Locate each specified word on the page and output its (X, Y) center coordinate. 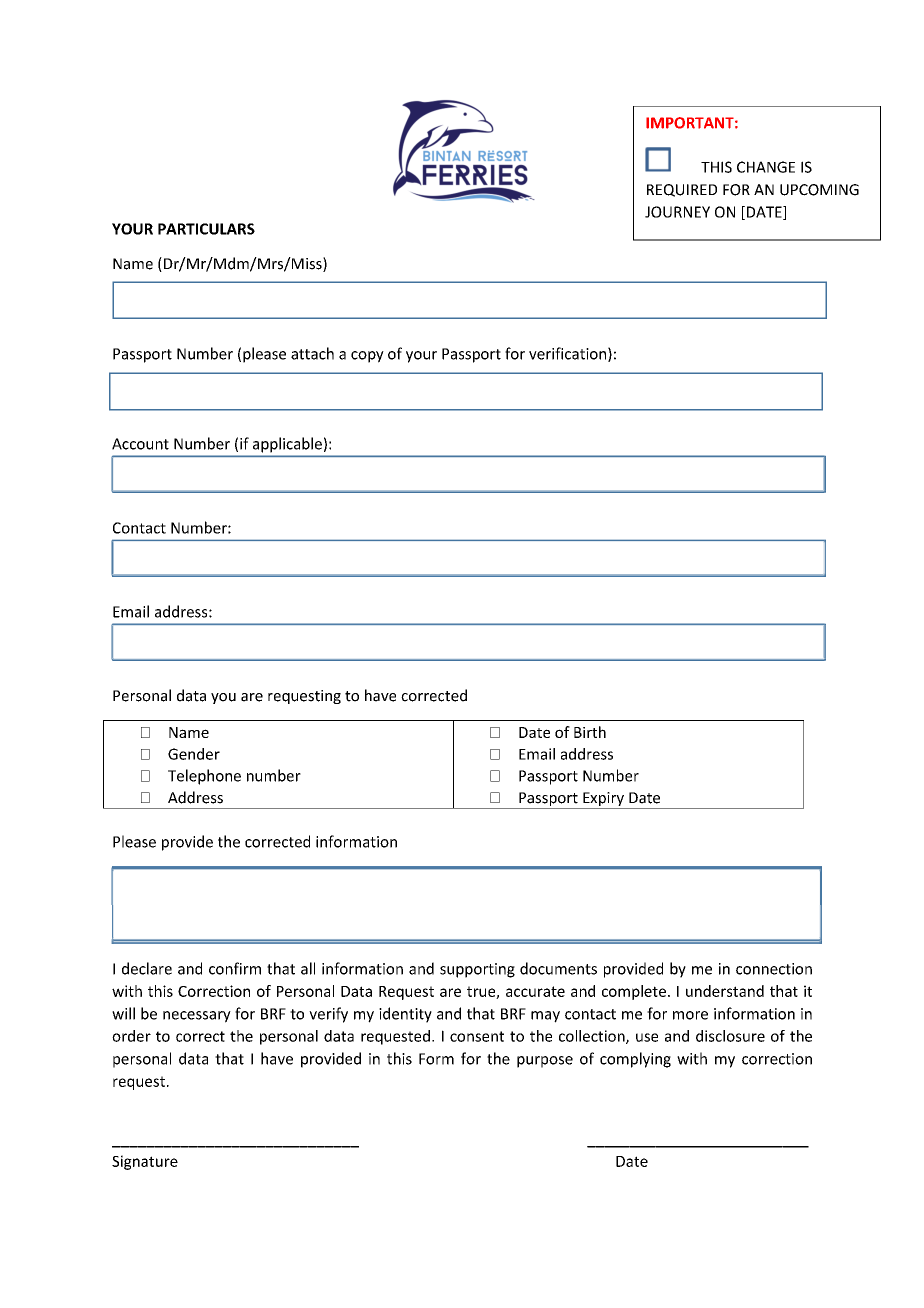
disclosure (730, 1036)
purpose (545, 1062)
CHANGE (766, 167)
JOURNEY (677, 212)
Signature (145, 1162)
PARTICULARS (206, 229)
